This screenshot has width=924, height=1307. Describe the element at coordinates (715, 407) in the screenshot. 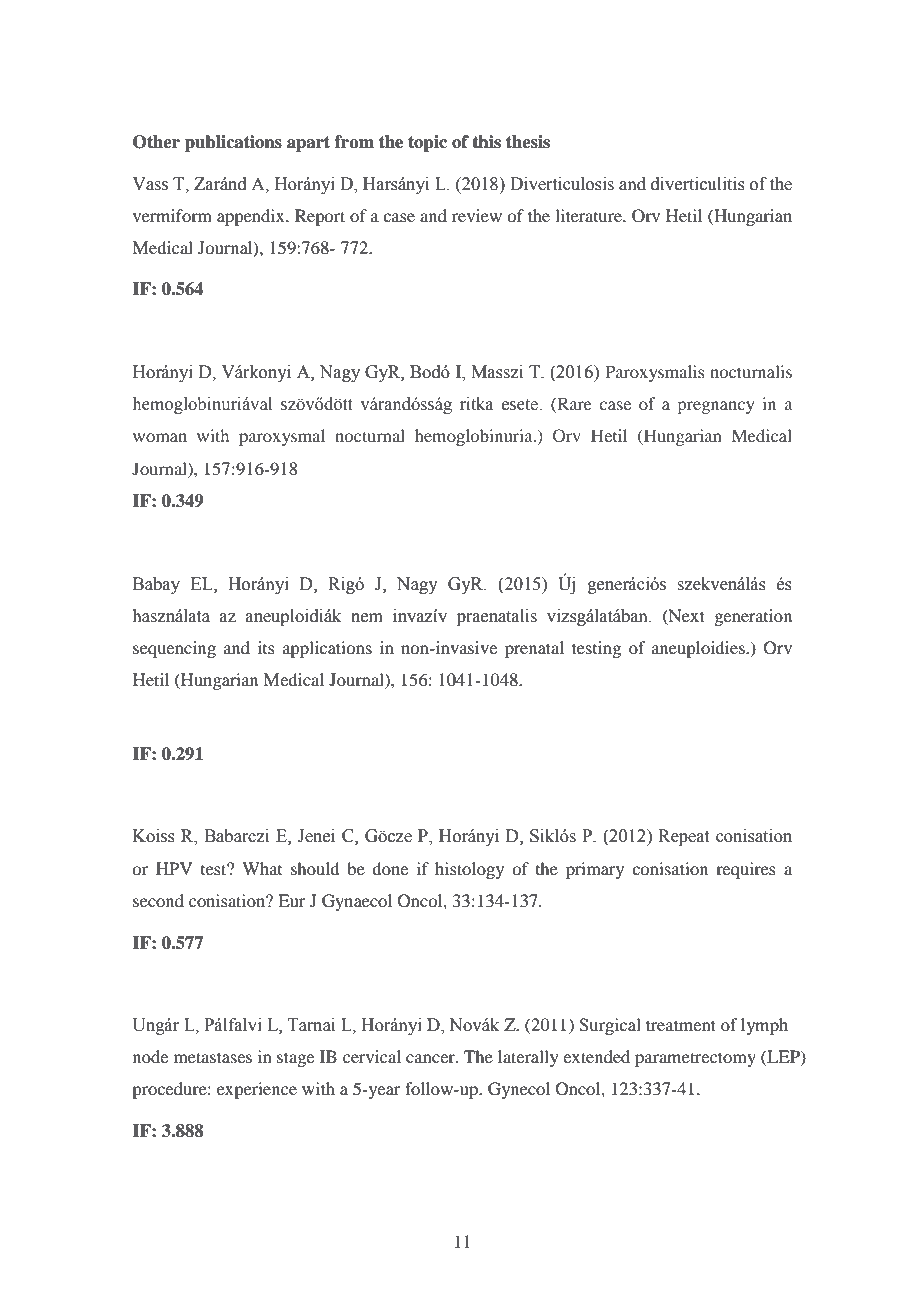

I see `pregnancy` at that location.
